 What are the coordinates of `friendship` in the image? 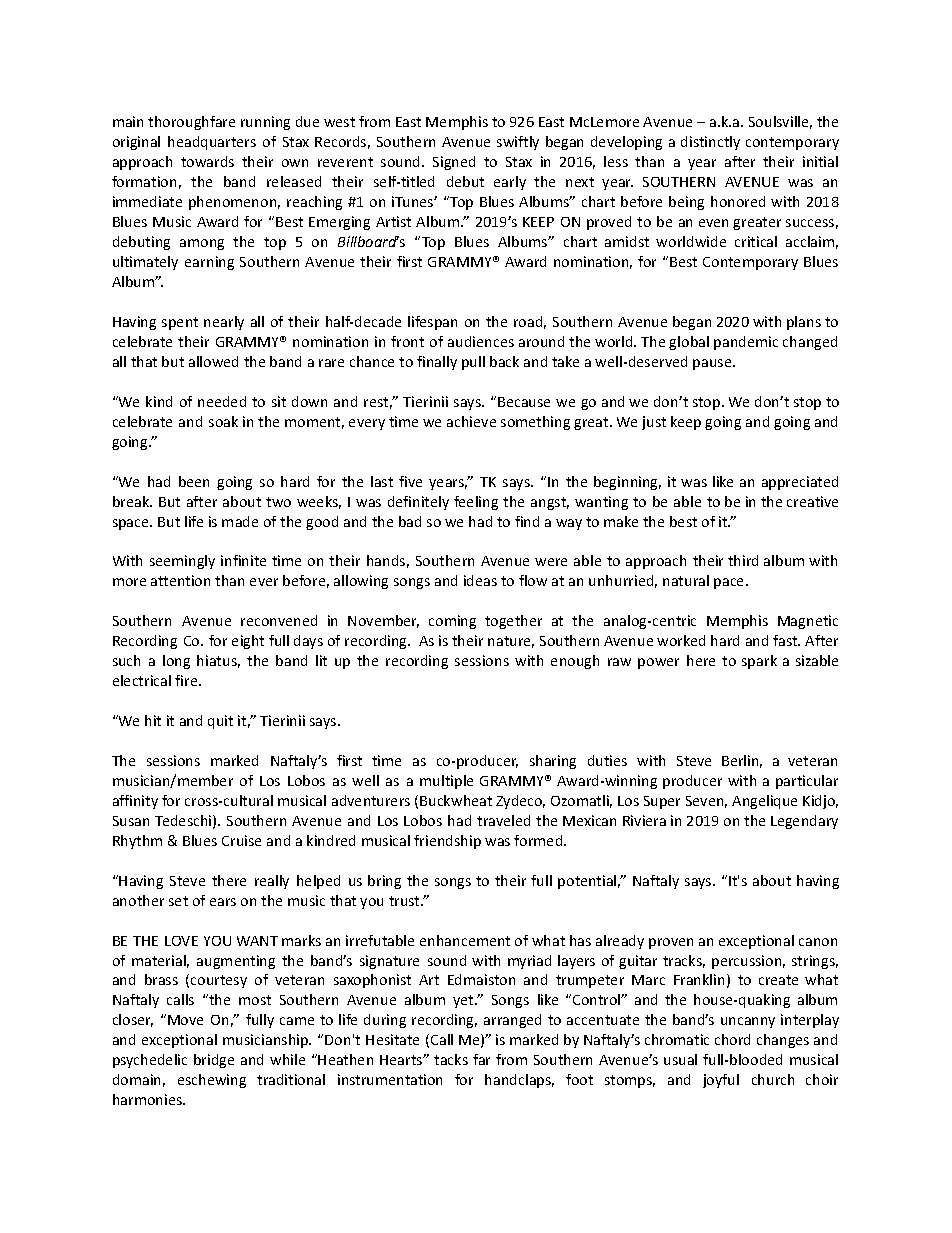 It's located at (447, 842).
